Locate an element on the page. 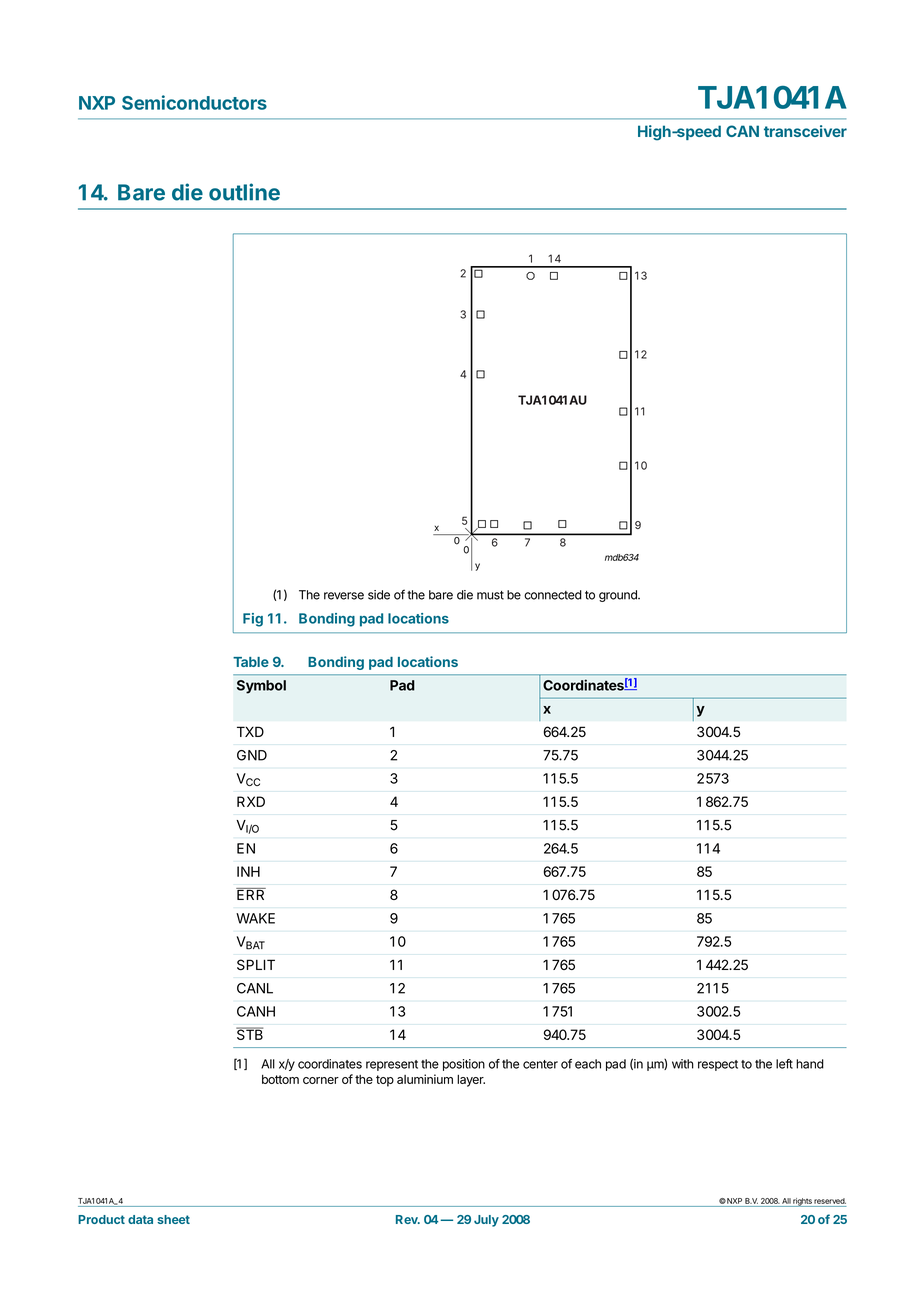  Semiconductors is located at coordinates (194, 102).
